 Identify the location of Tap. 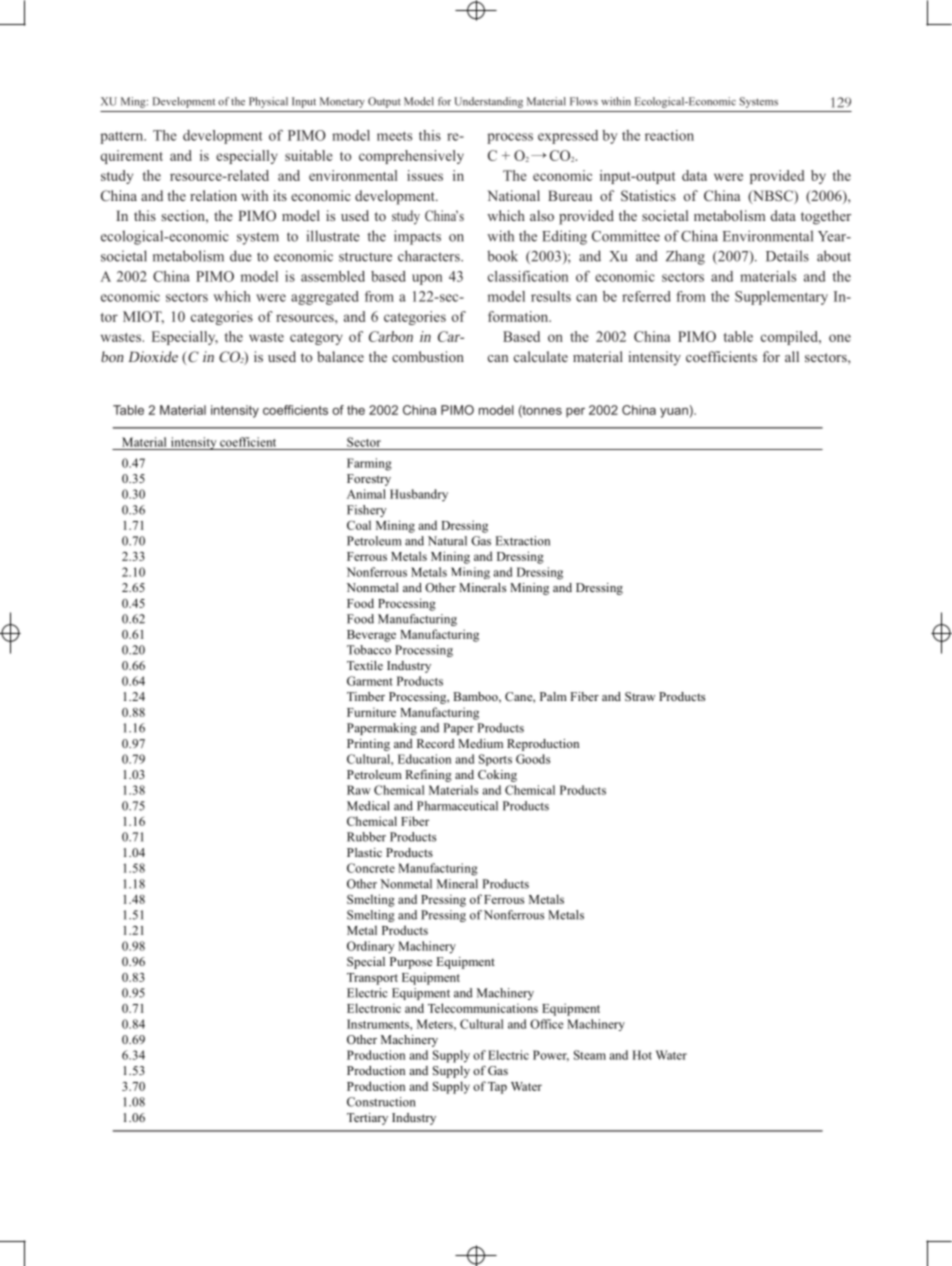
(497, 1088).
